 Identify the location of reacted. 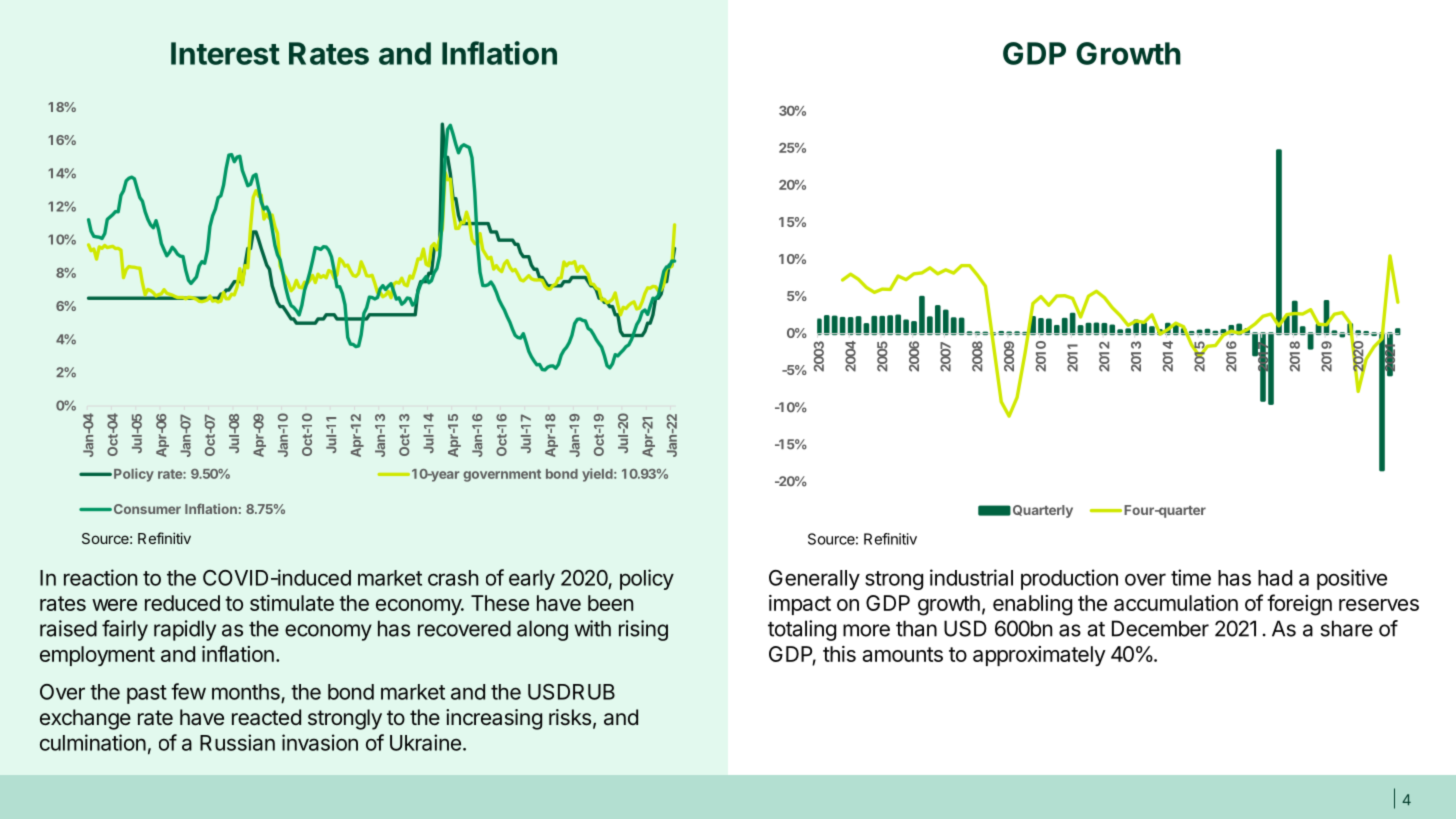
(266, 717).
